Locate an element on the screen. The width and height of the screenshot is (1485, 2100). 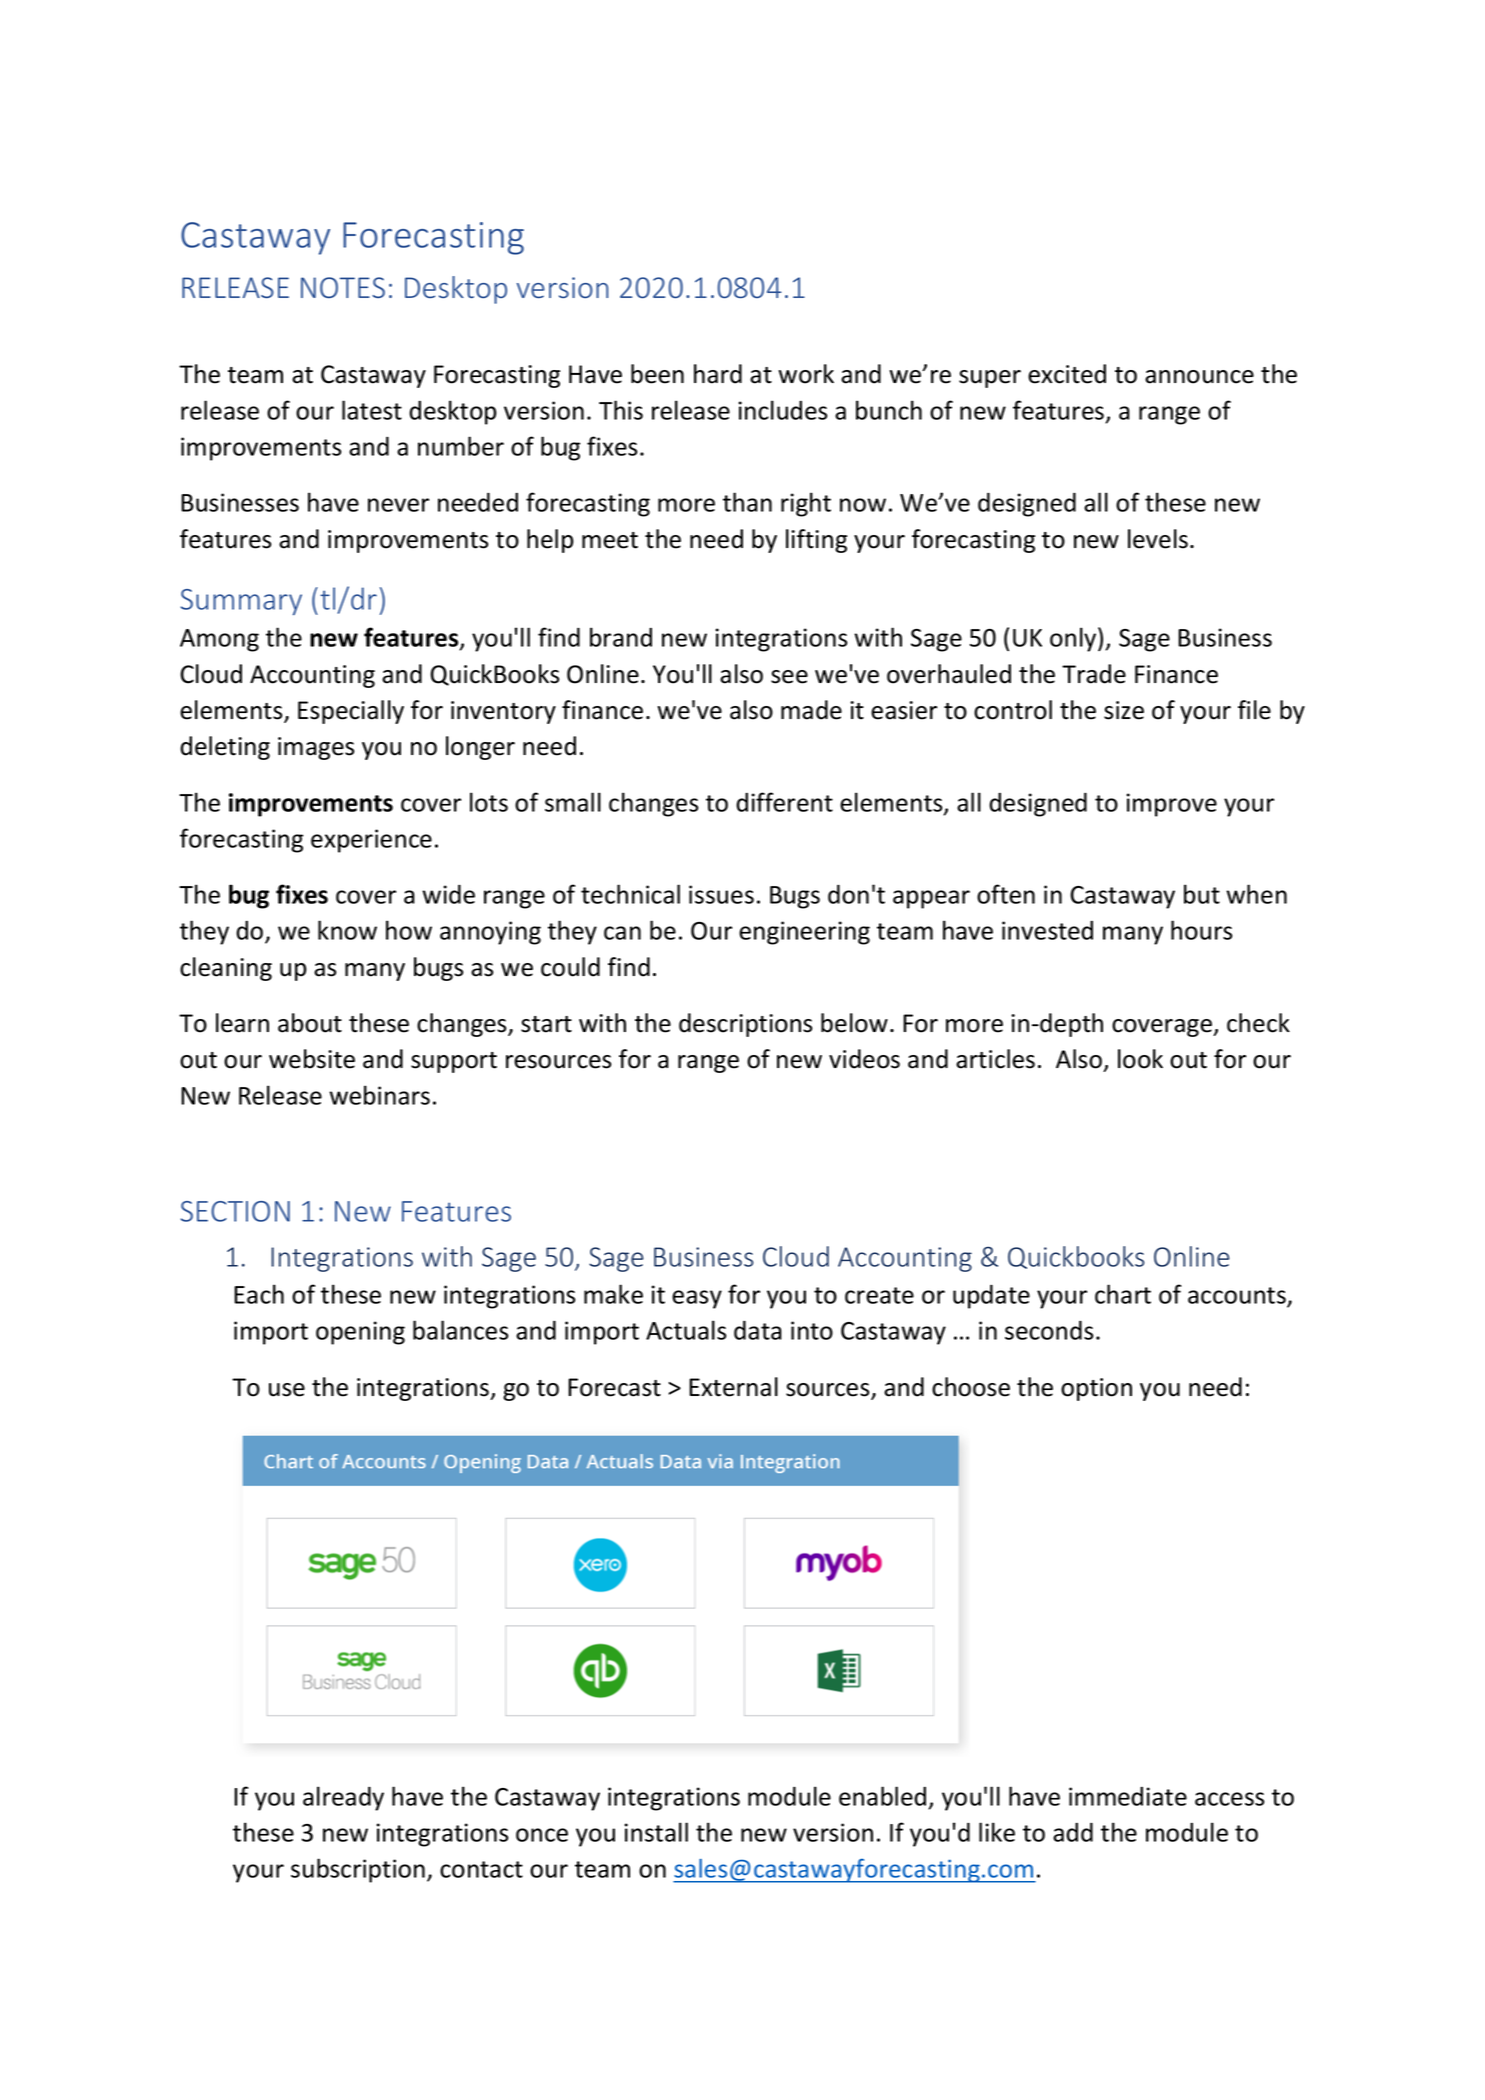
hard is located at coordinates (718, 374).
